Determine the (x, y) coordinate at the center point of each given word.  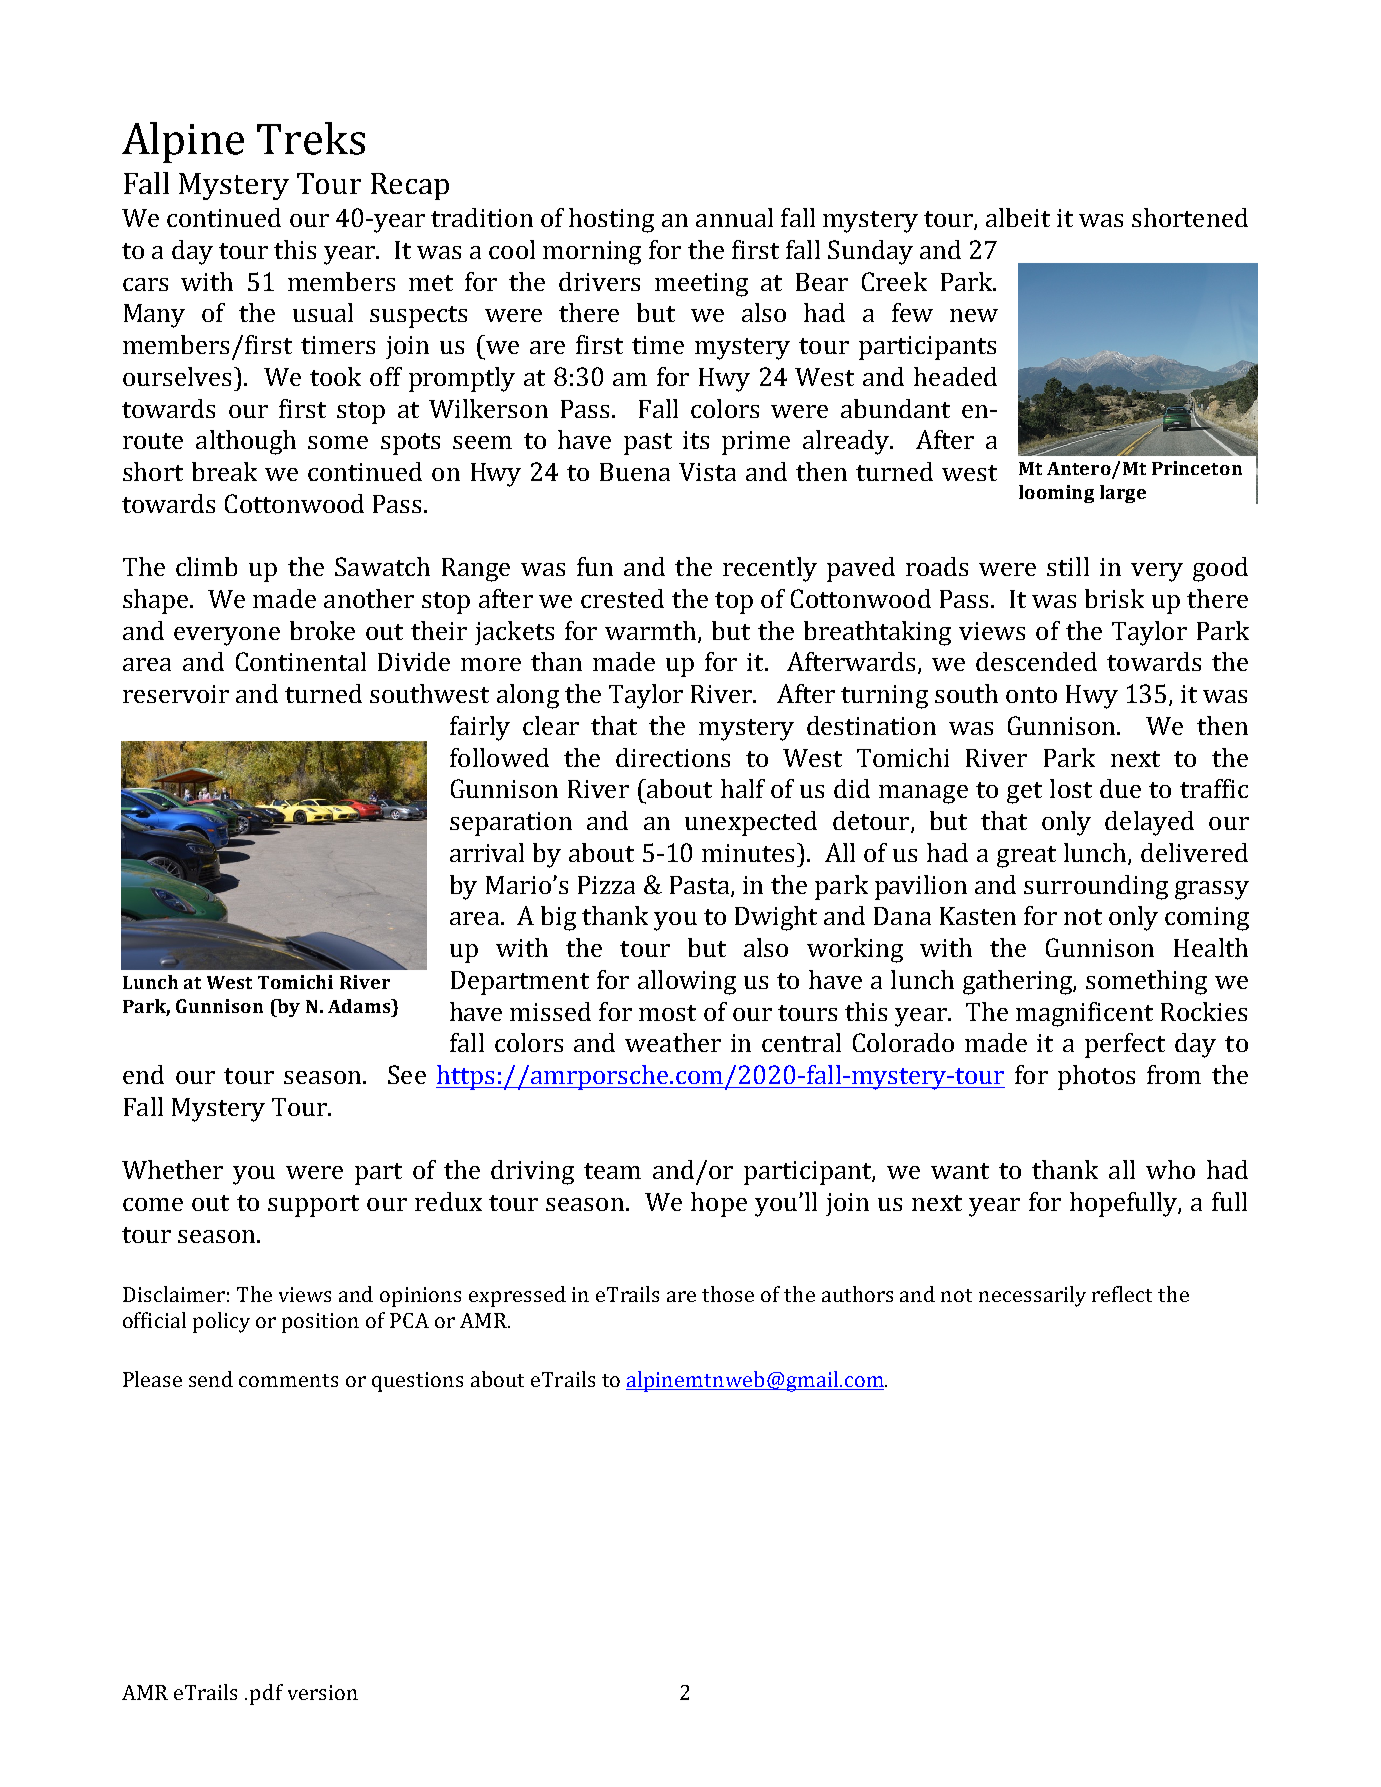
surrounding (1096, 887)
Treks (311, 138)
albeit (1018, 217)
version (323, 1692)
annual (734, 217)
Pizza (606, 885)
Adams (360, 1006)
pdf (266, 1694)
